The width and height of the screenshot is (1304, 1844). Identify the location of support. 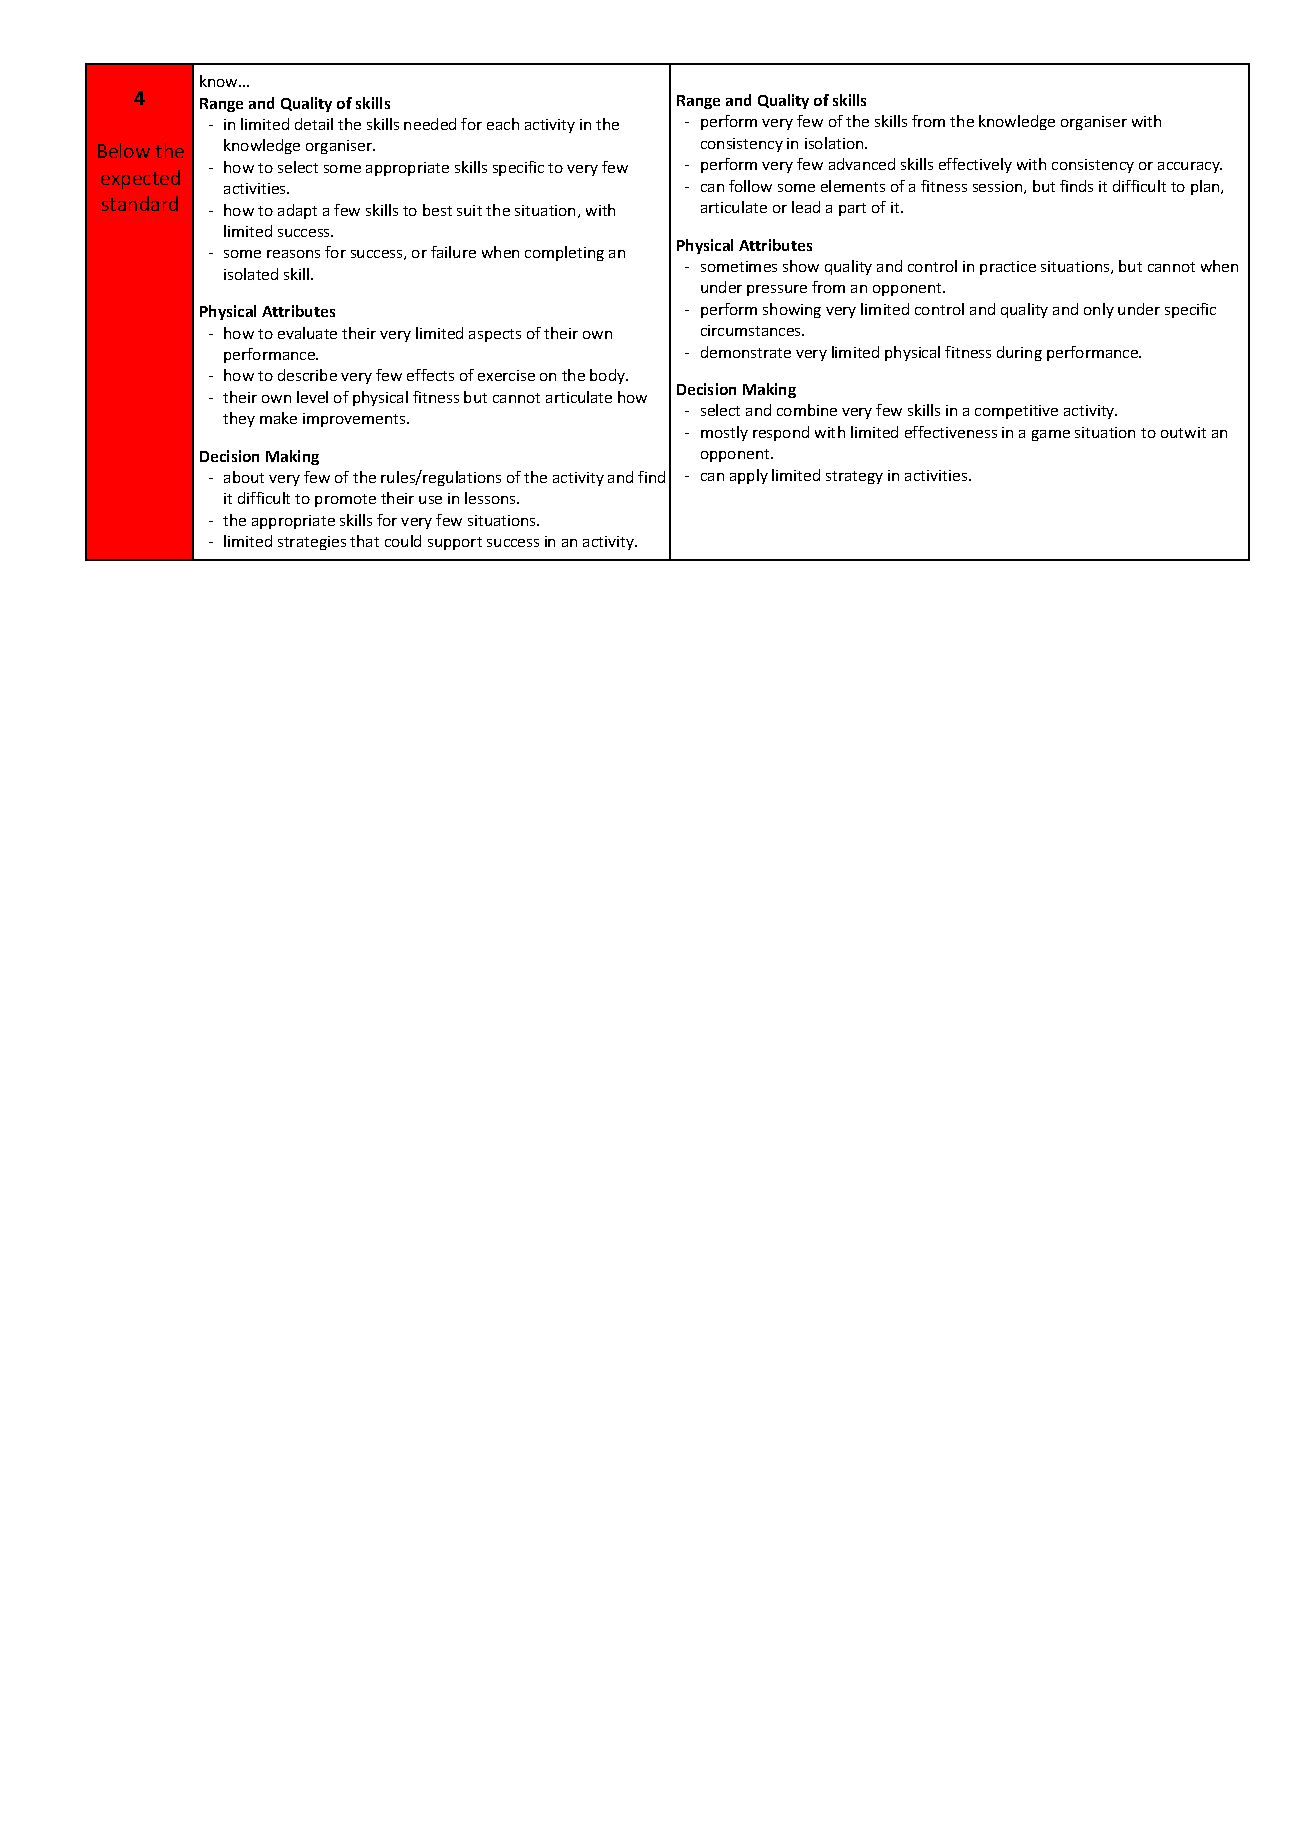
(455, 543).
